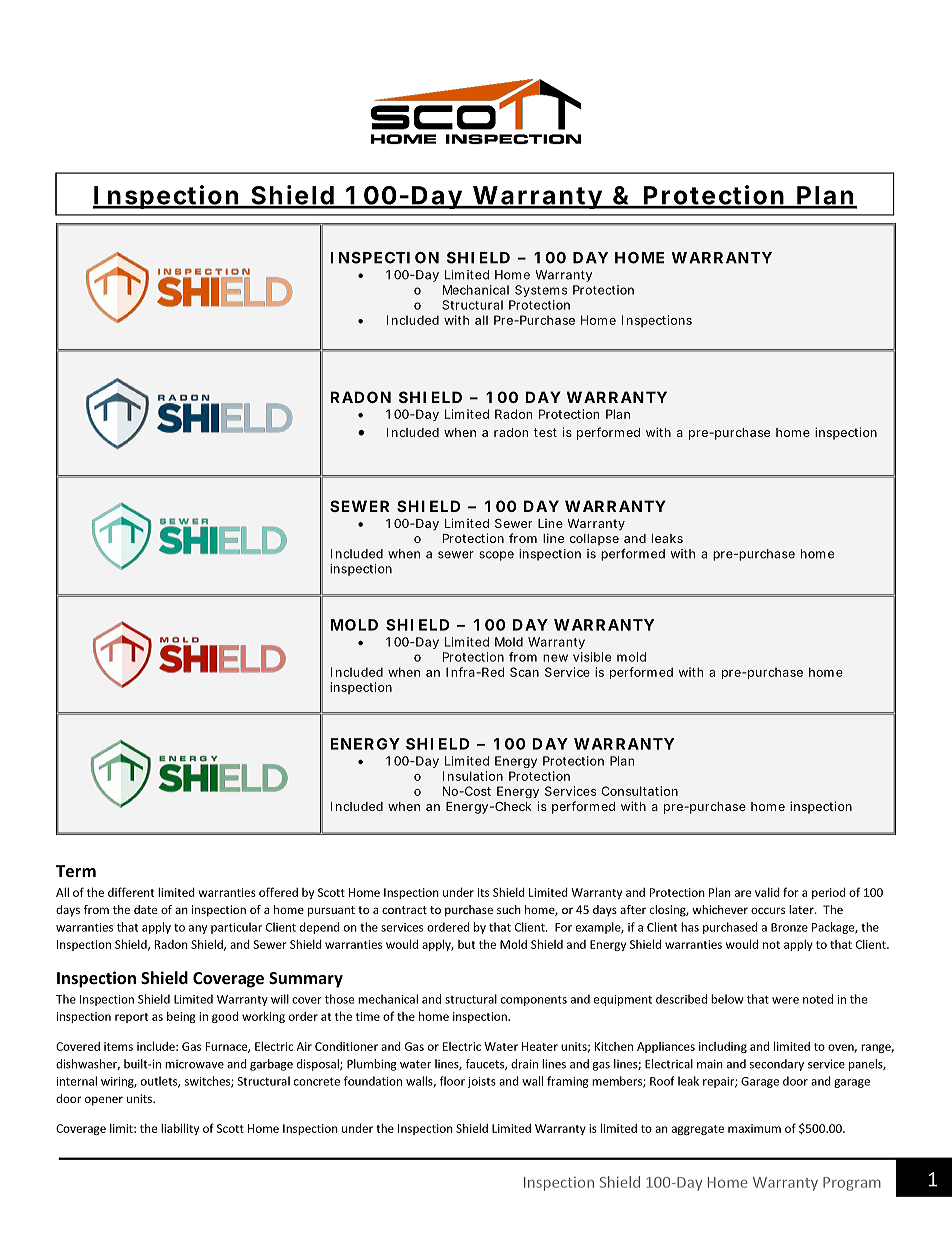 The height and width of the screenshot is (1233, 952). I want to click on Systems, so click(541, 291).
